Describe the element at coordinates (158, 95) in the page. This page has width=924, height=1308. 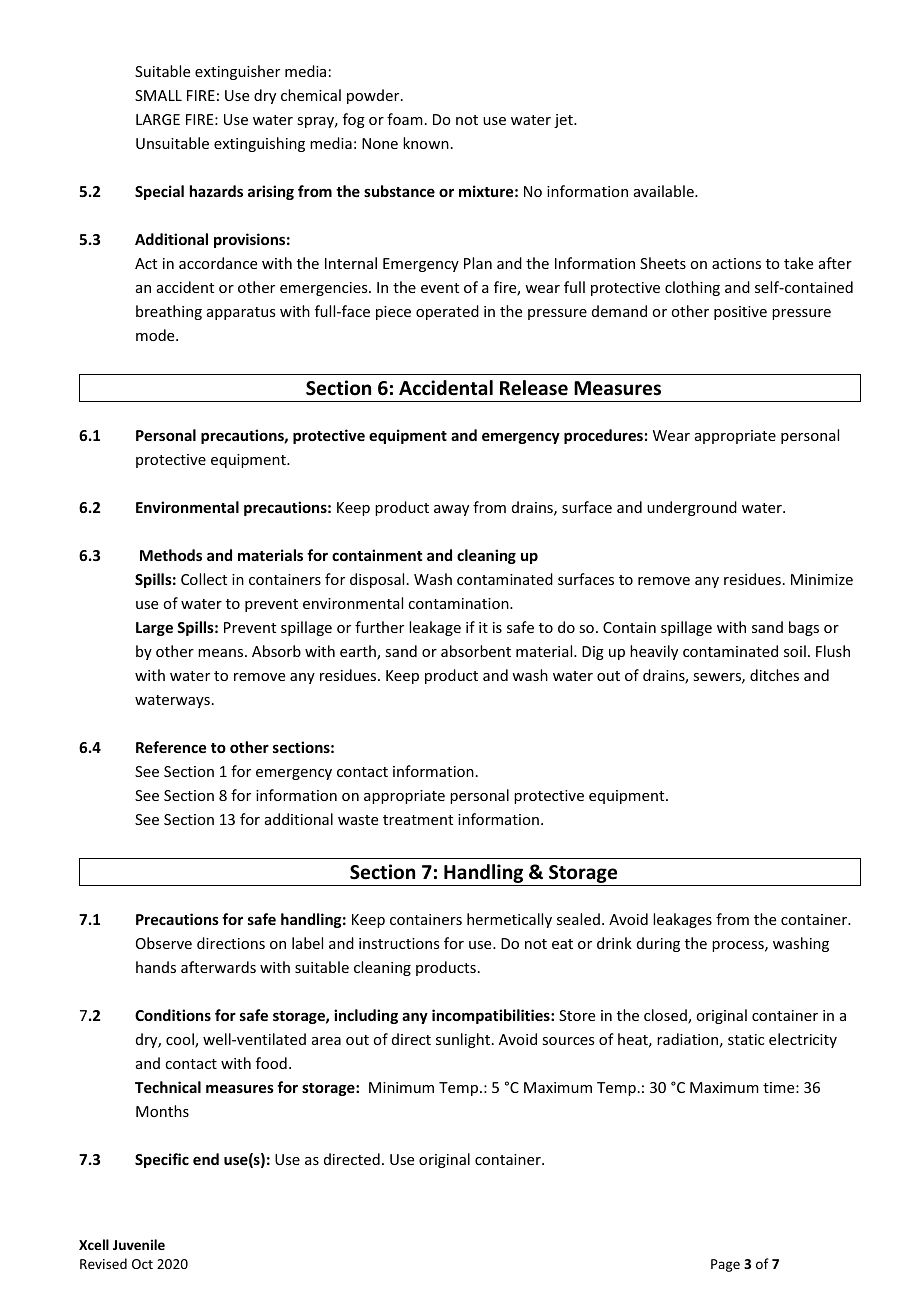
I see `SMALL` at that location.
